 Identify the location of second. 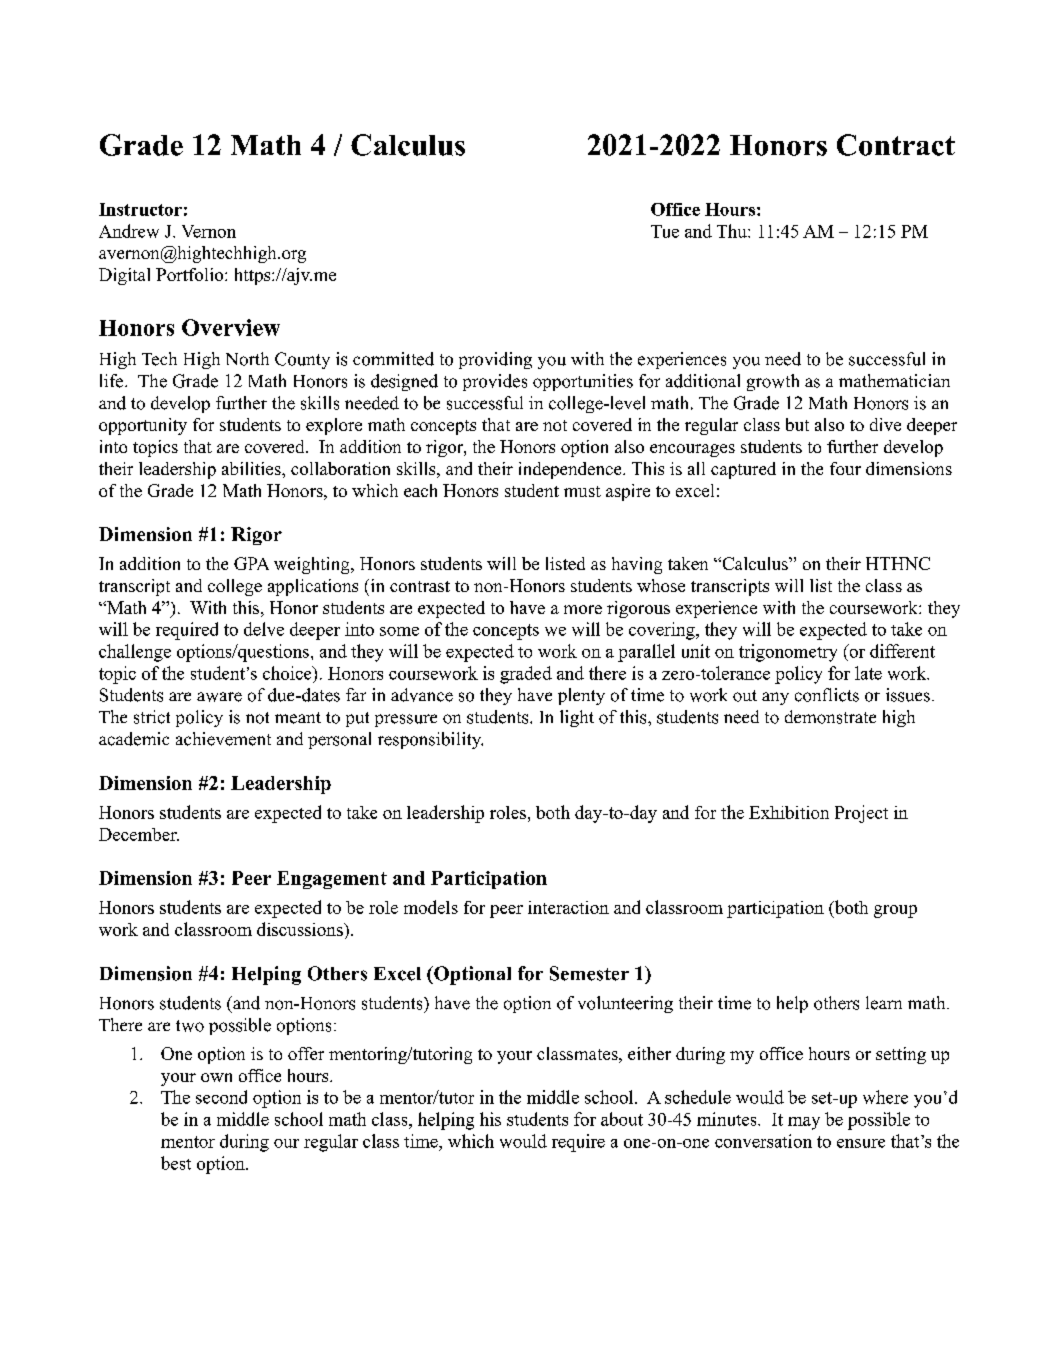
(221, 1097).
